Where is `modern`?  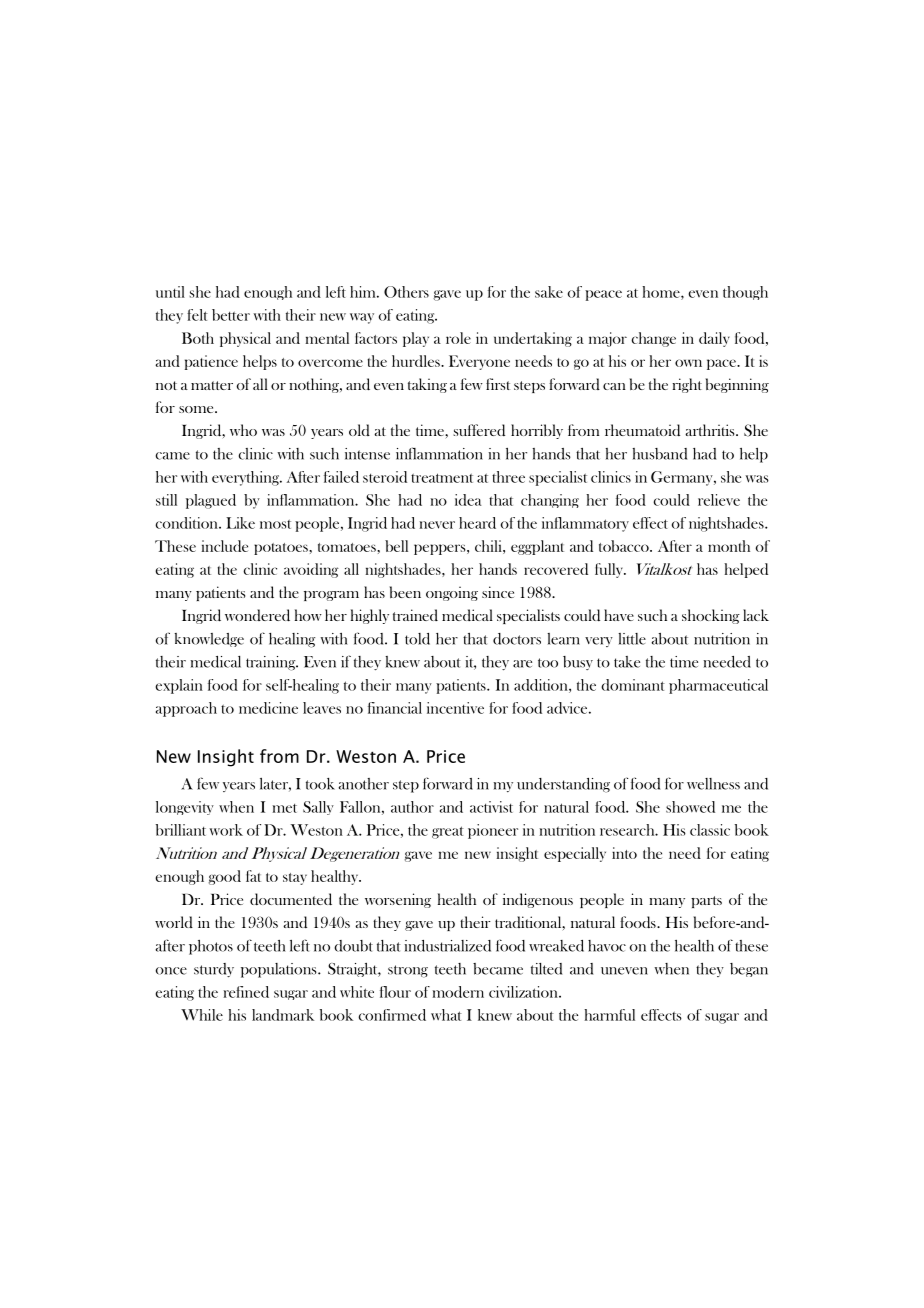 modern is located at coordinates (458, 992).
